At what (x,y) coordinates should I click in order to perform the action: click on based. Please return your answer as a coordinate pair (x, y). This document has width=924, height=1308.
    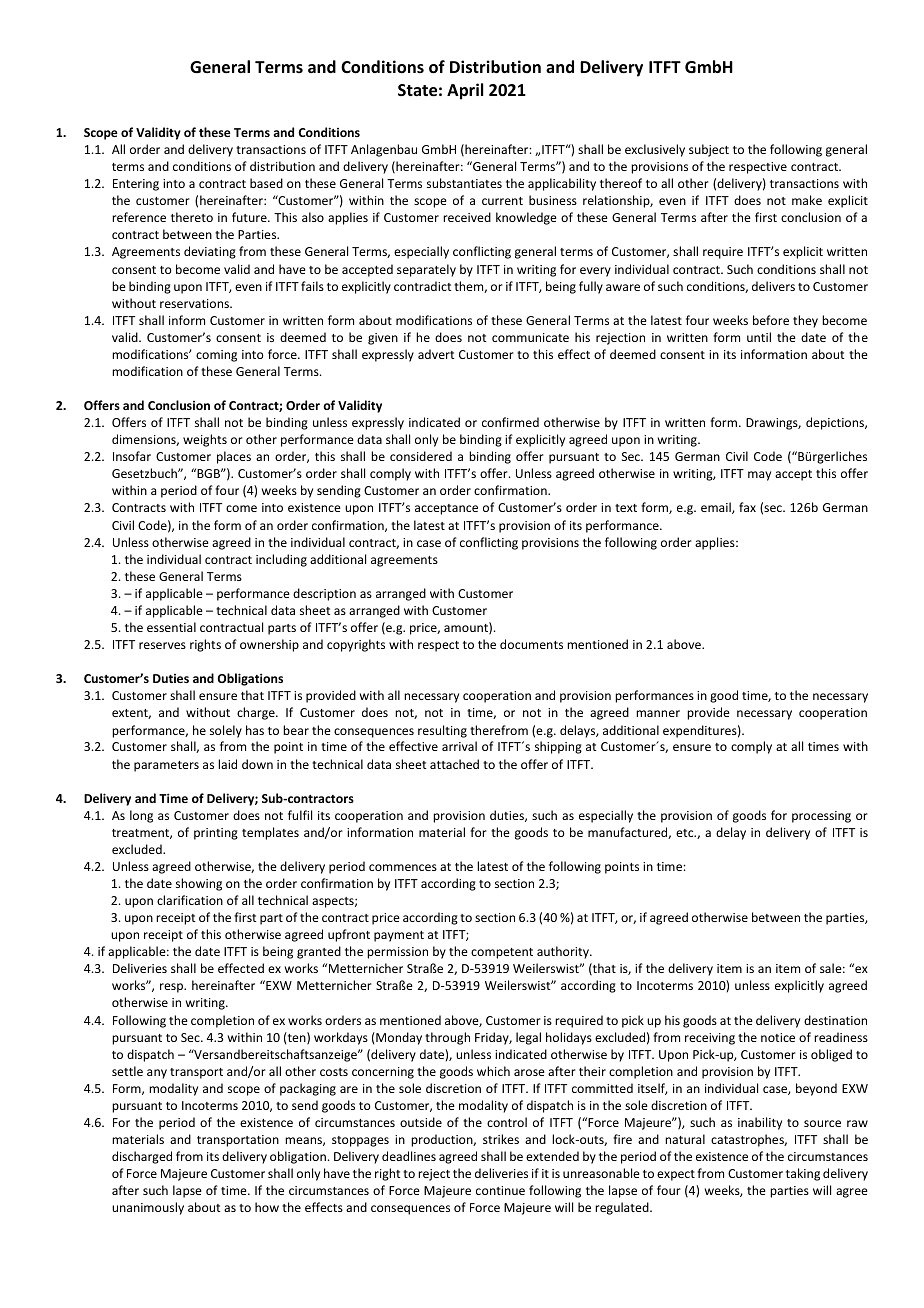
    Looking at the image, I should click on (266, 183).
